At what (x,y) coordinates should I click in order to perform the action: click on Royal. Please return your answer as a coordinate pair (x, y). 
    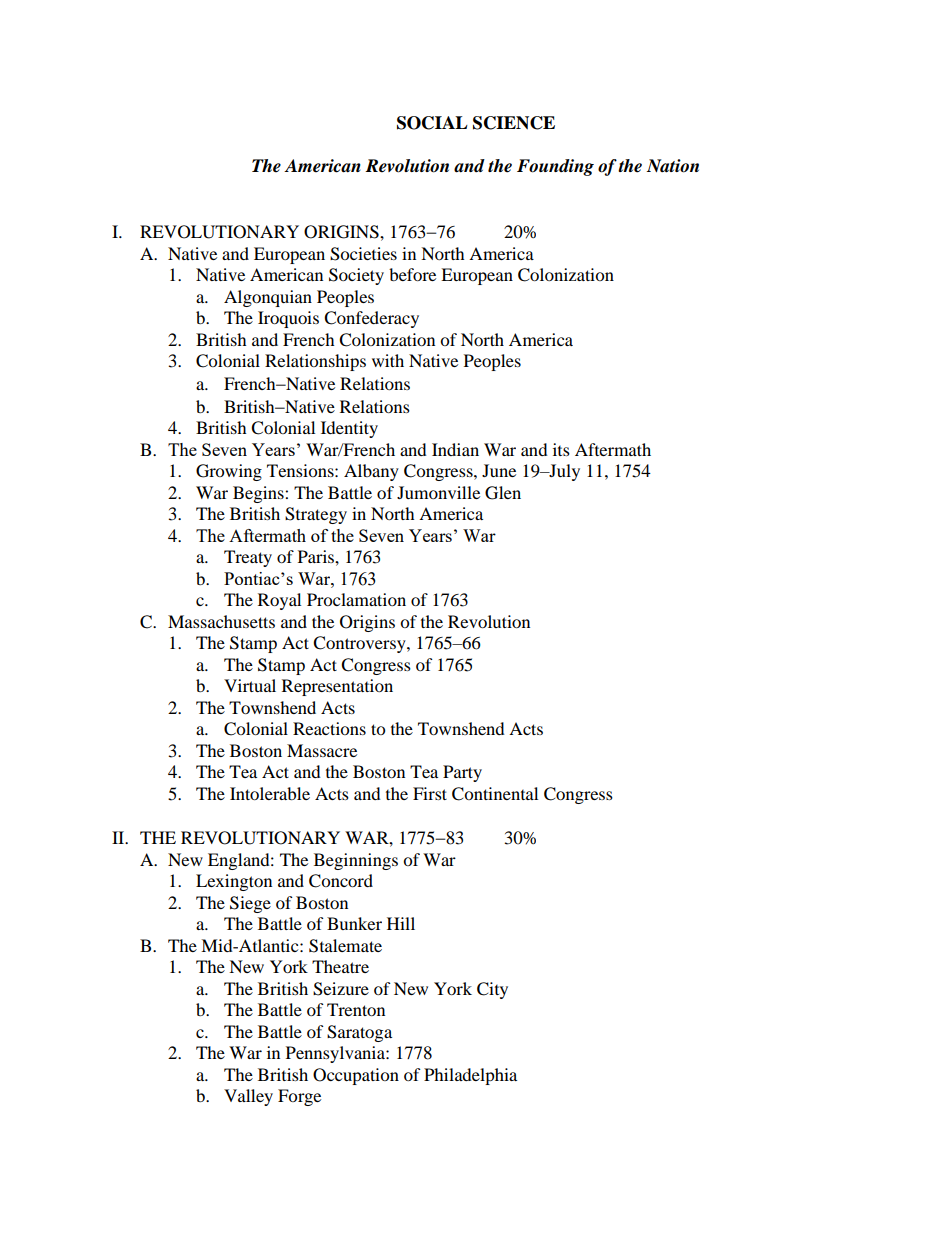
    Looking at the image, I should click on (279, 601).
